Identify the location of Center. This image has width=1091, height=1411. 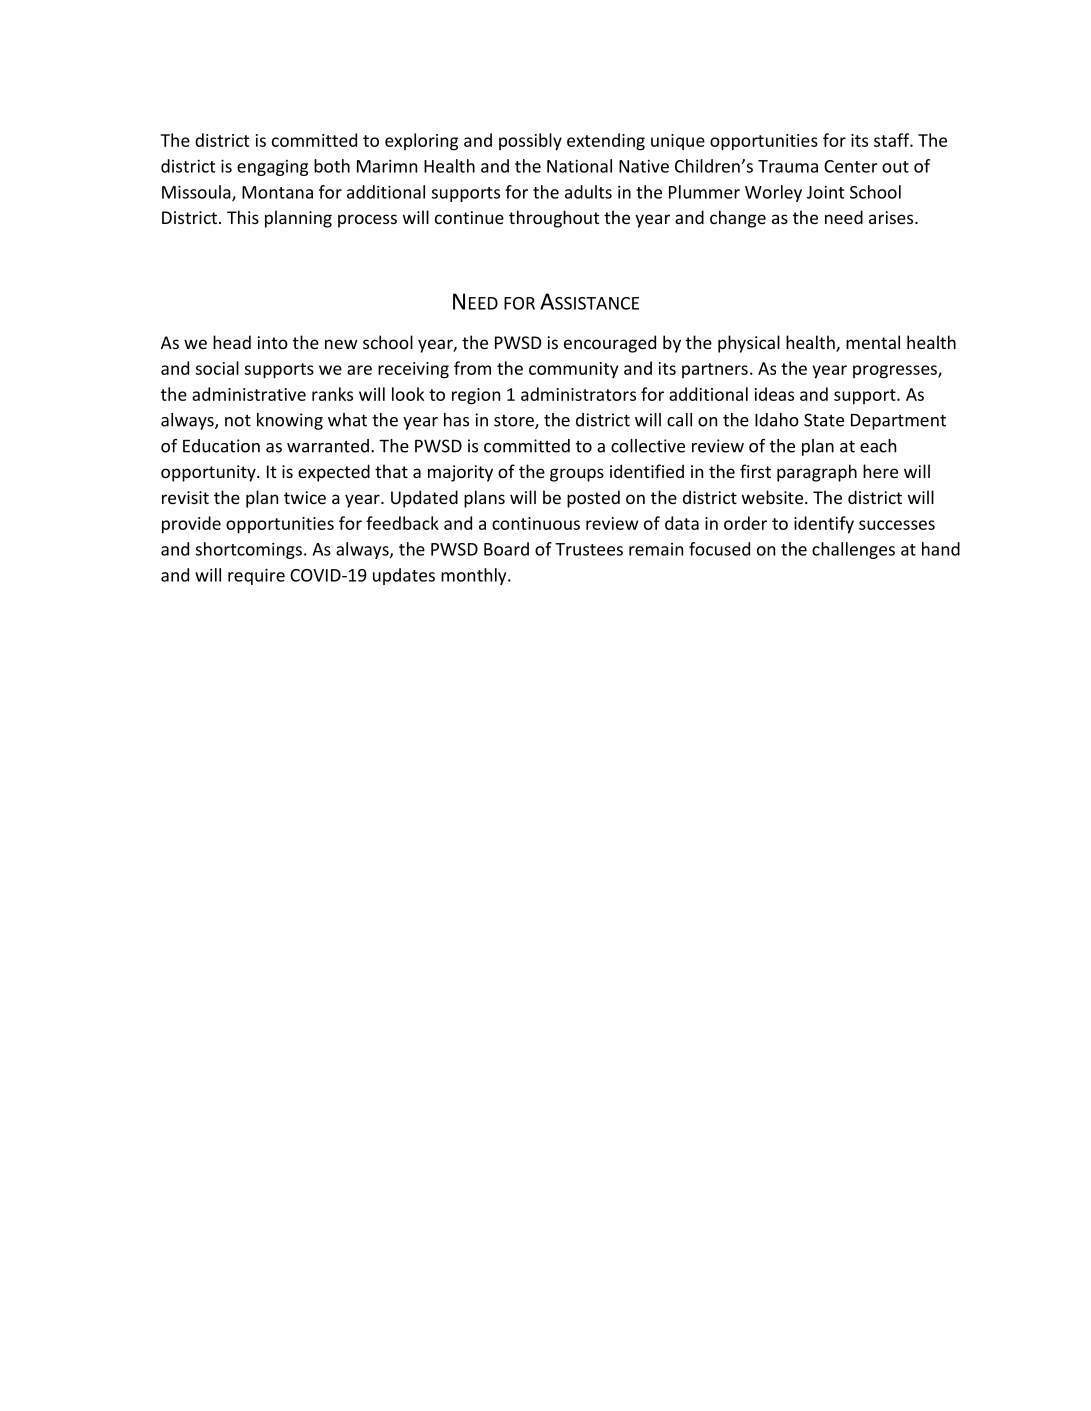
(851, 166).
